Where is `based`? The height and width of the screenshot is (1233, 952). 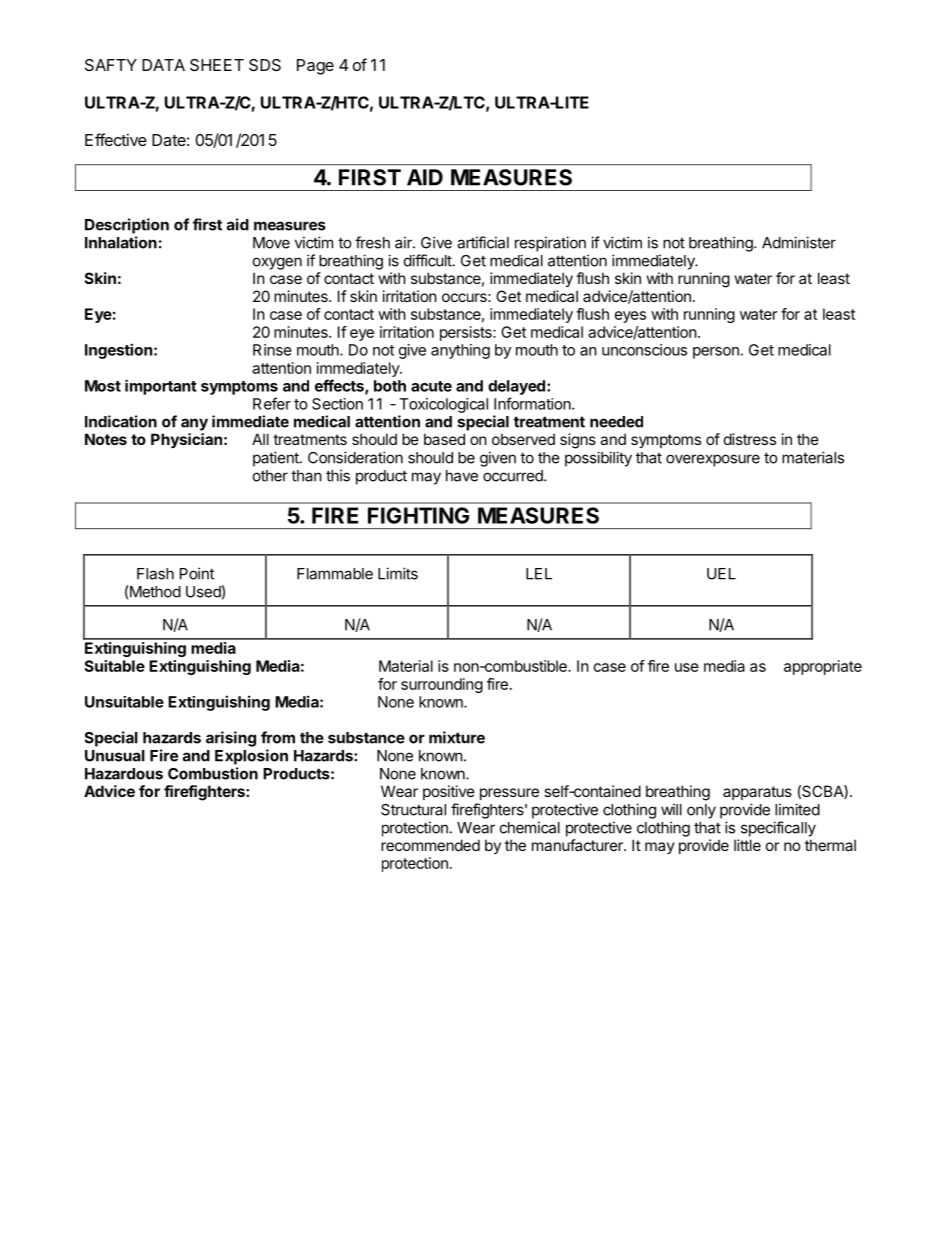 based is located at coordinates (444, 439).
